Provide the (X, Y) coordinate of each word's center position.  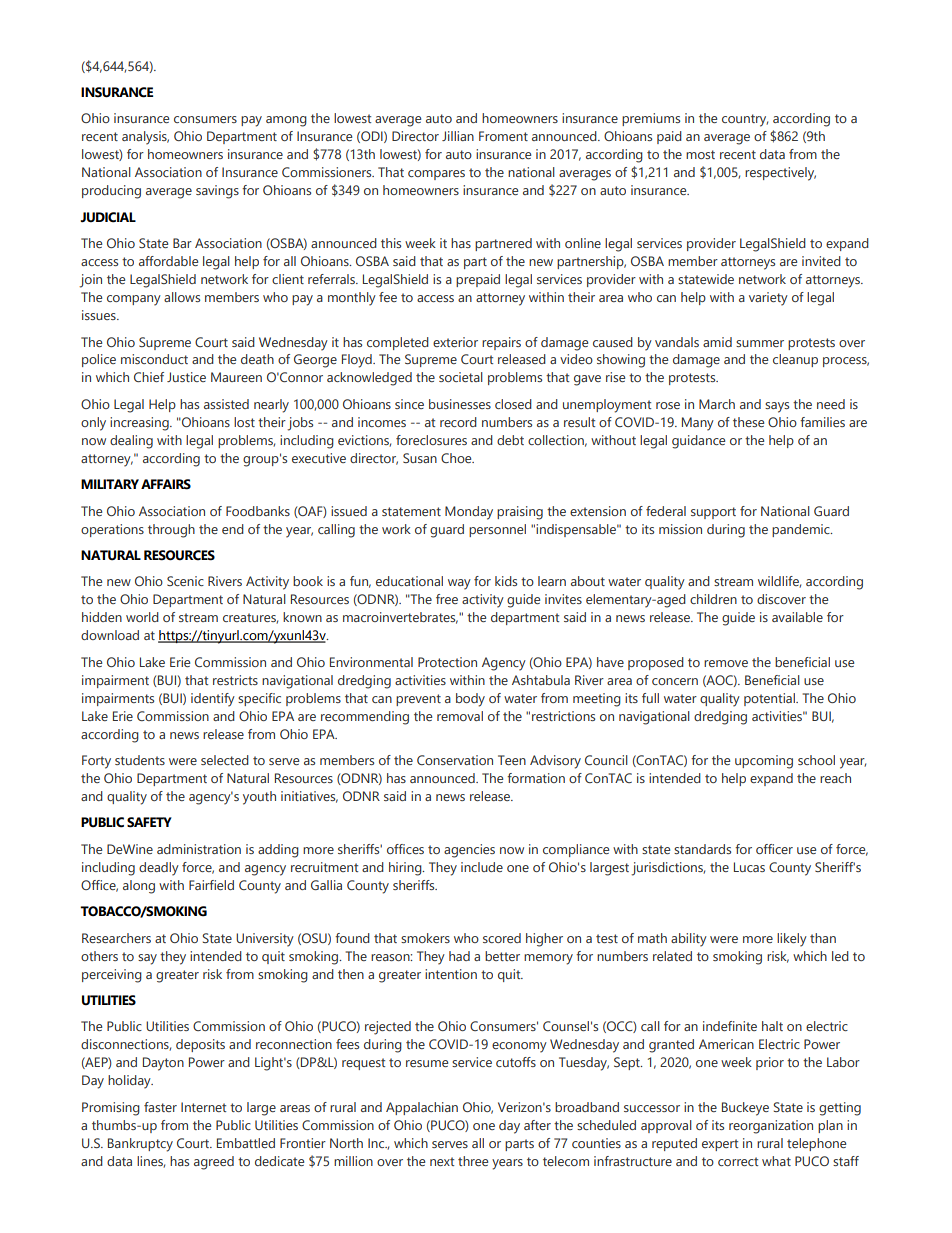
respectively (780, 174)
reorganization (771, 1127)
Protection (447, 662)
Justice (186, 377)
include (482, 867)
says (777, 407)
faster (160, 1107)
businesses (460, 404)
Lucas (749, 867)
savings (217, 192)
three (473, 1161)
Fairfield (211, 885)
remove (726, 663)
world (142, 617)
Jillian (458, 136)
